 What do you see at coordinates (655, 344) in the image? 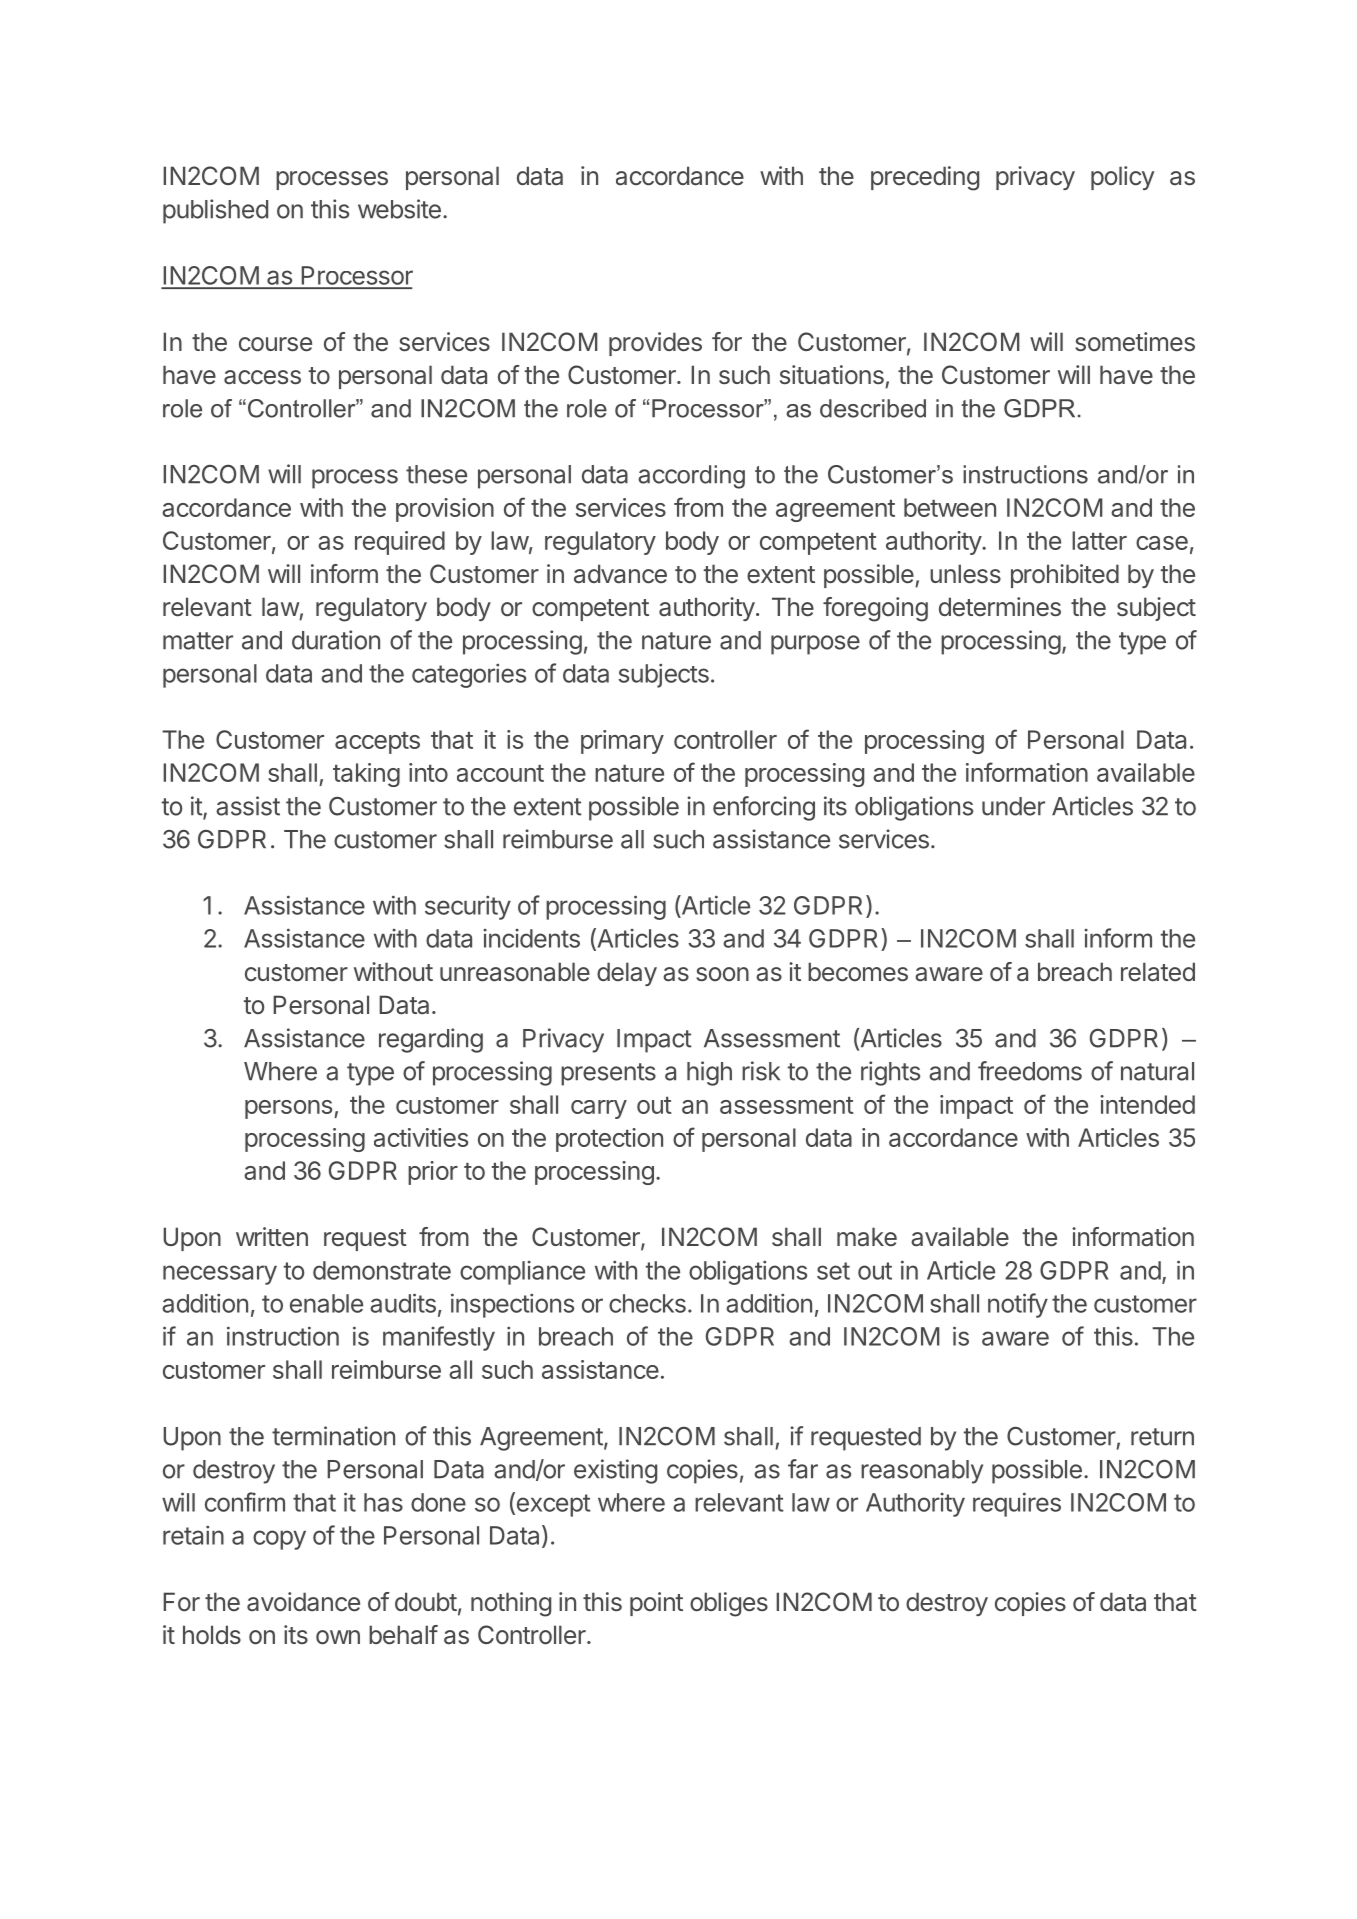
I see `provides` at bounding box center [655, 344].
